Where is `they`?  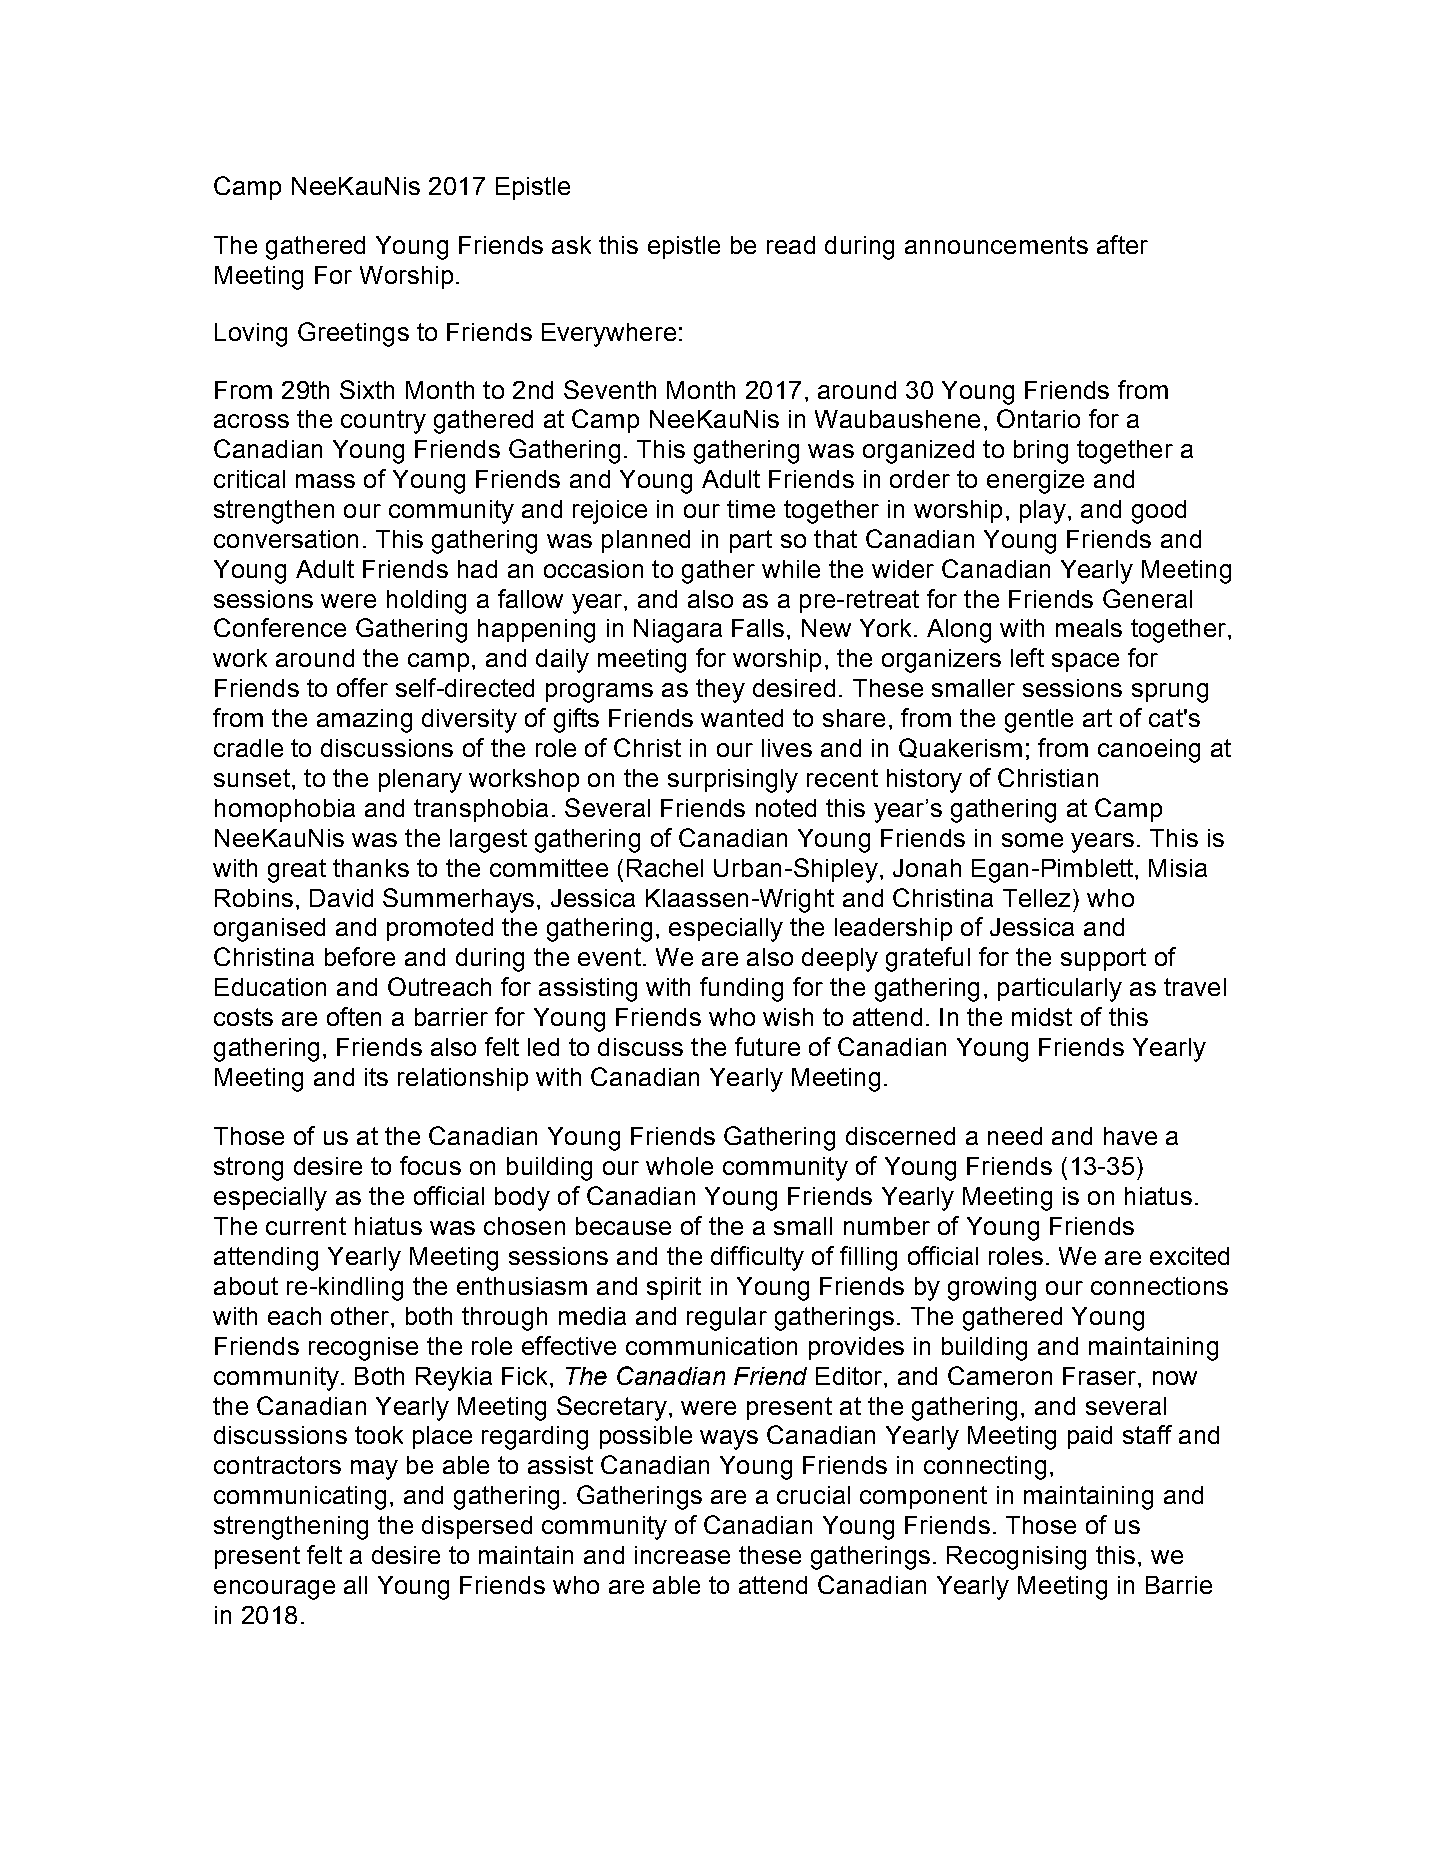
they is located at coordinates (720, 691).
